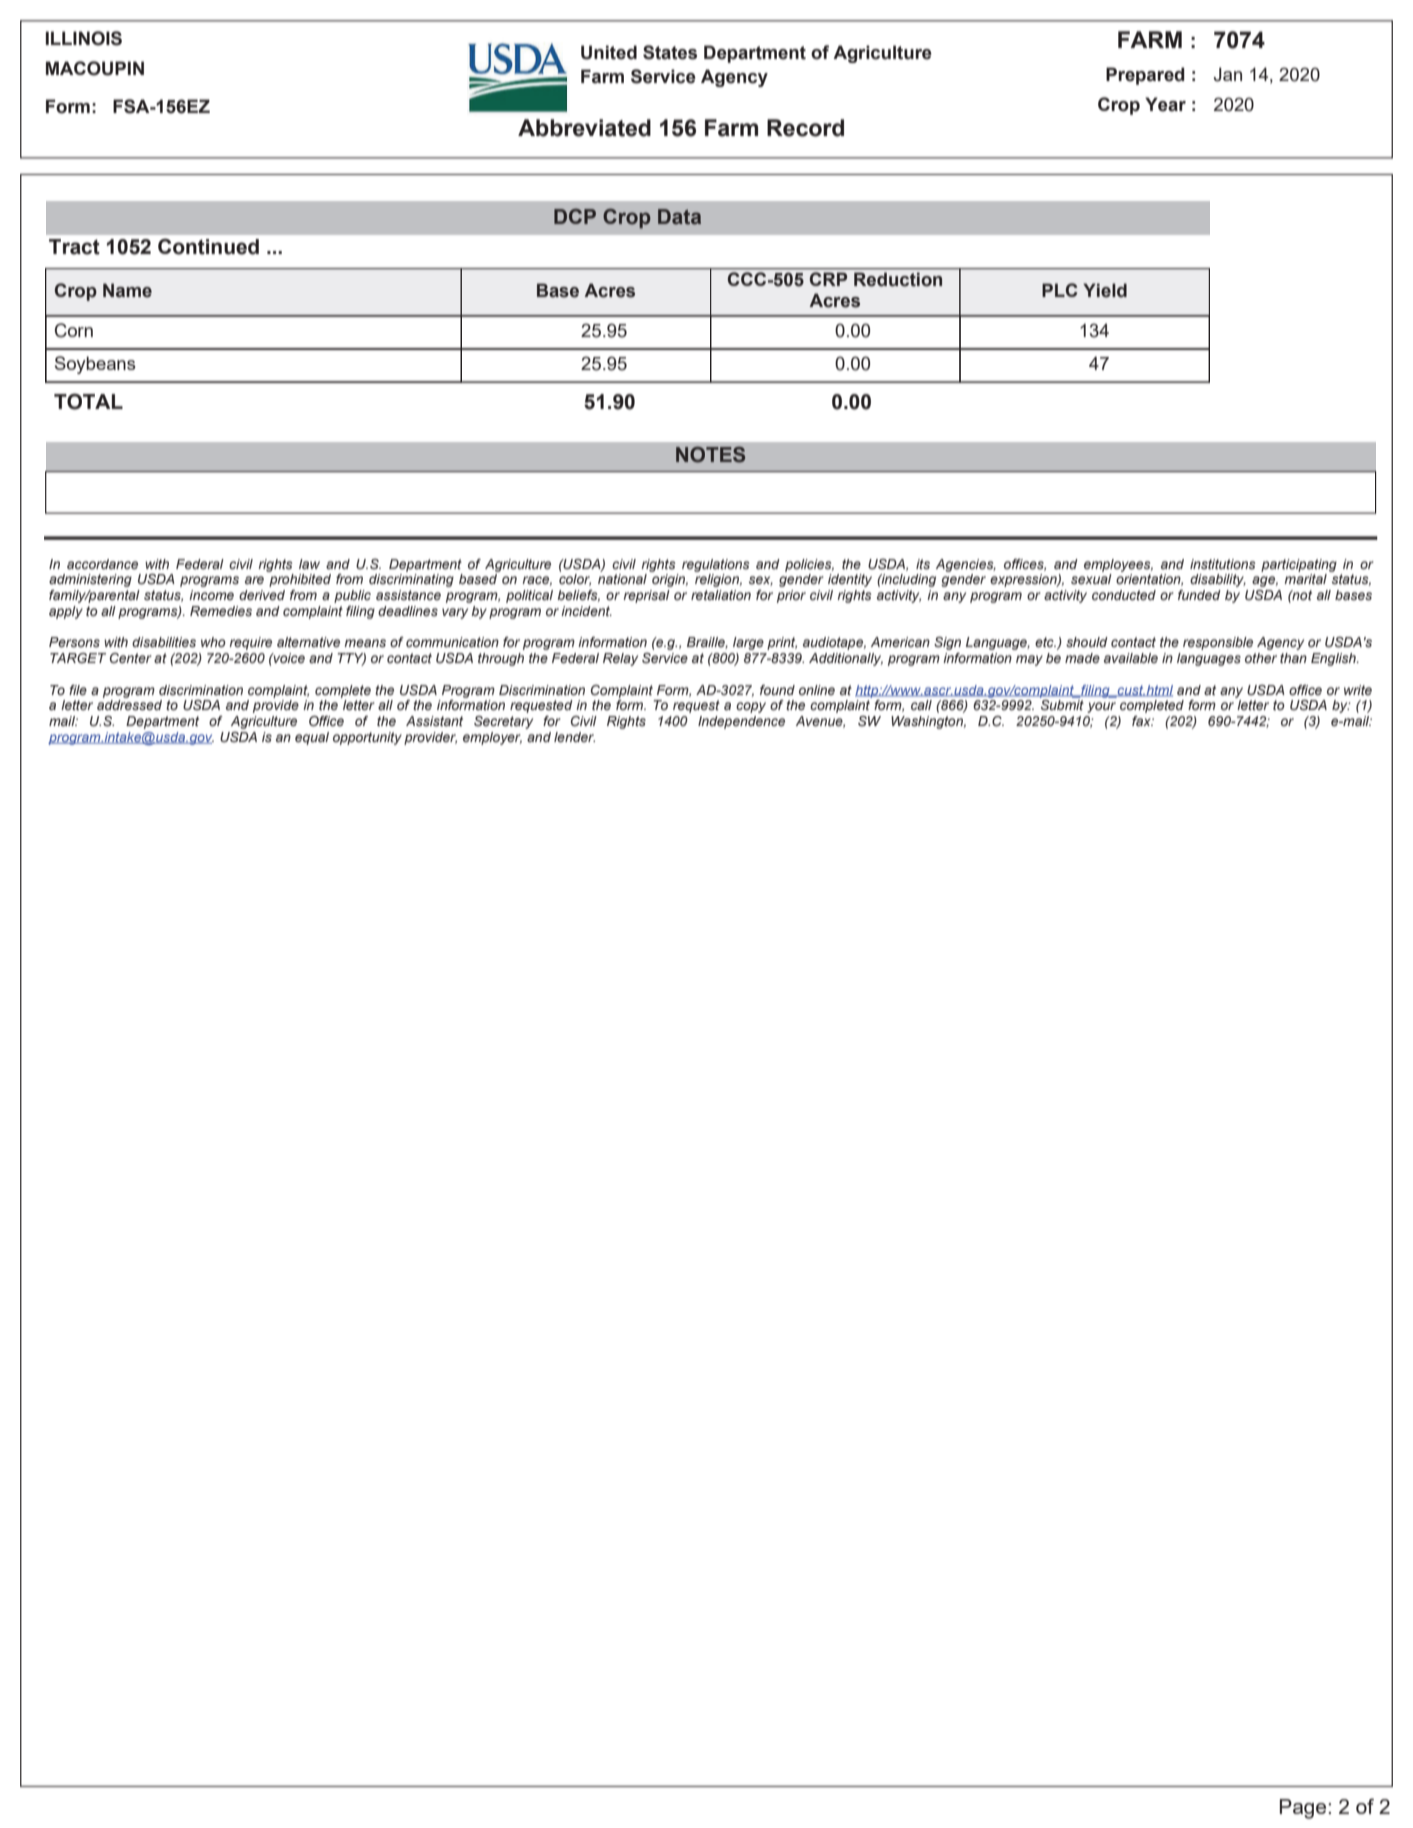  What do you see at coordinates (1228, 74) in the screenshot?
I see `Jan` at bounding box center [1228, 74].
